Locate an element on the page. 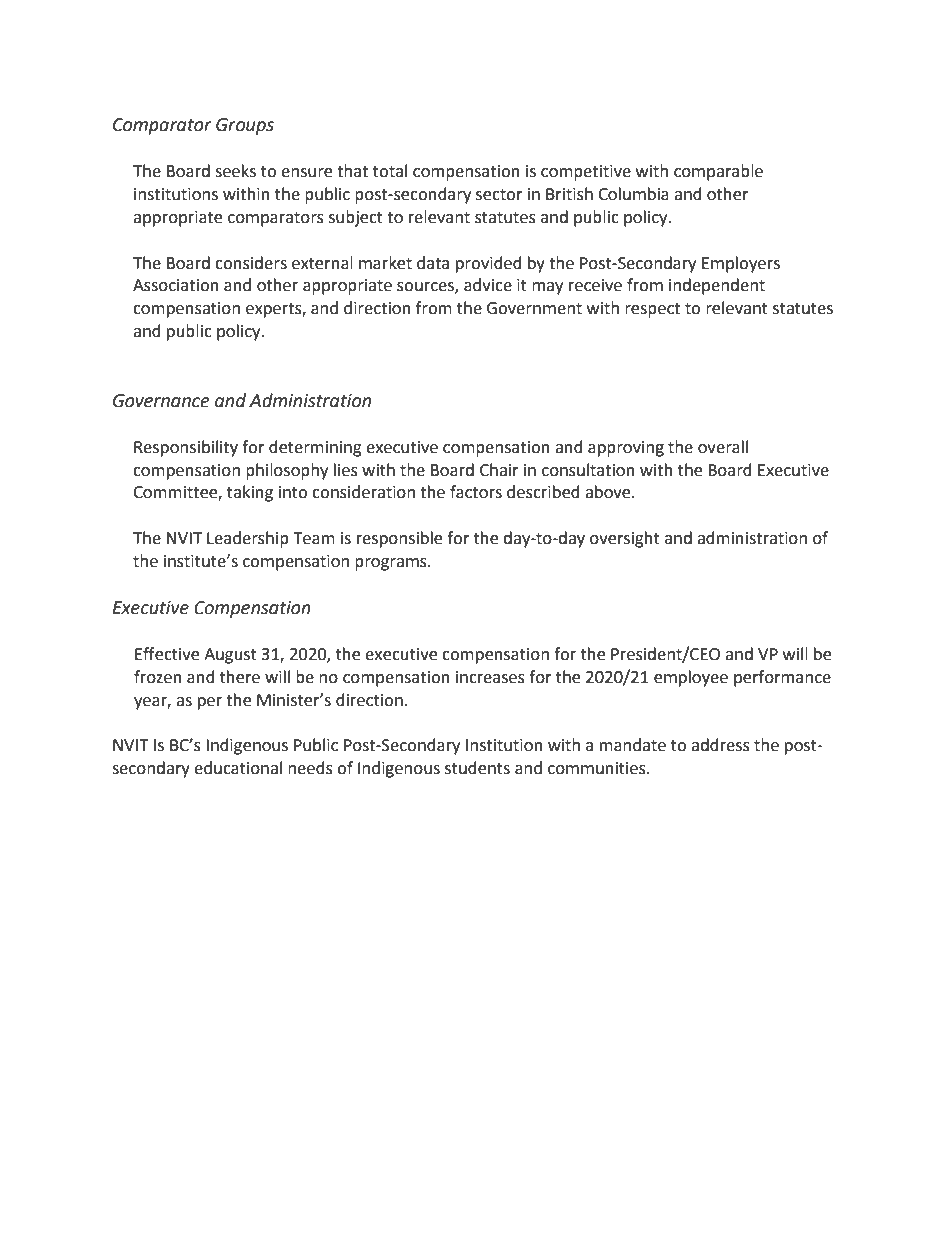  Employers is located at coordinates (741, 264).
